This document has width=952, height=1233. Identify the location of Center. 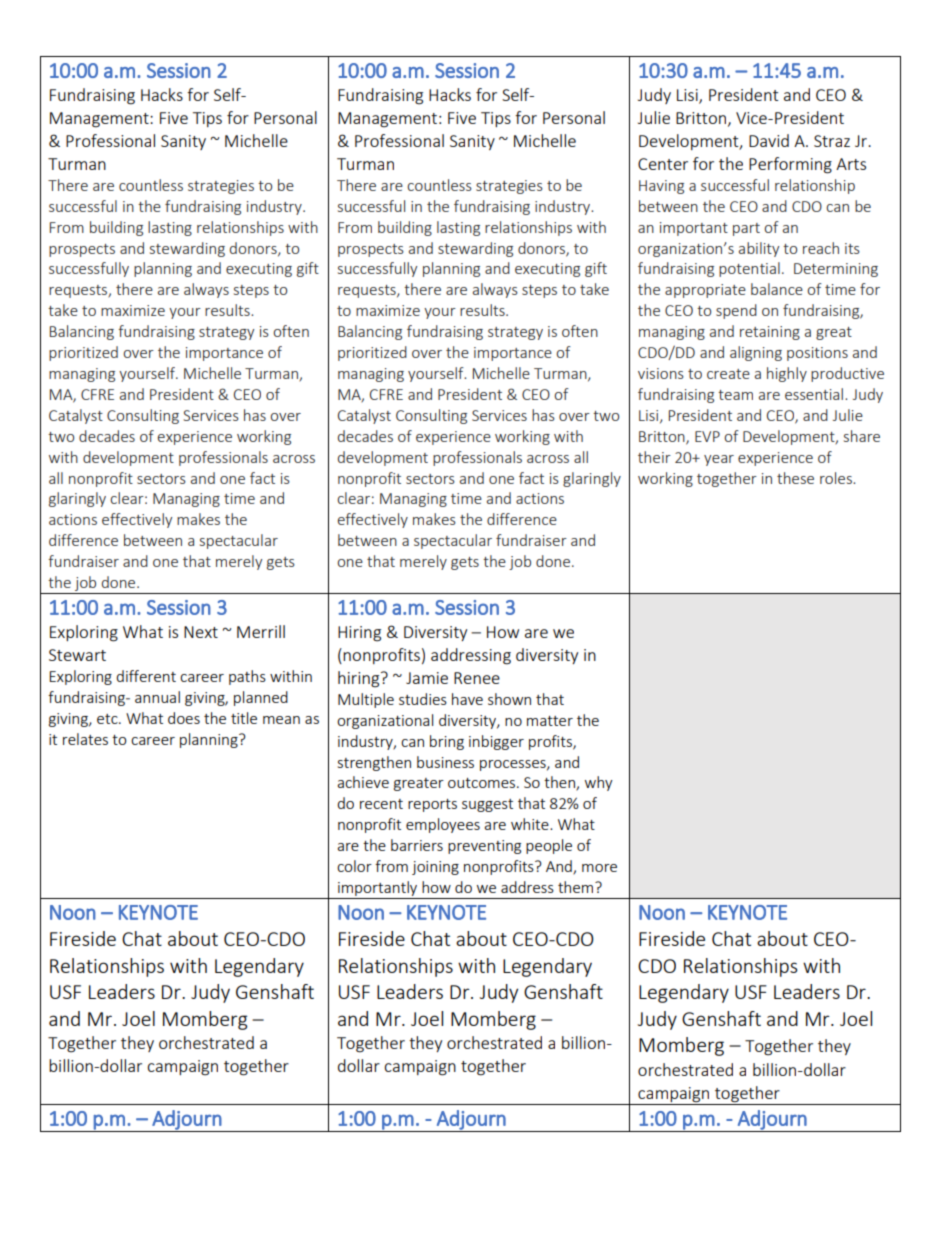
(663, 164).
